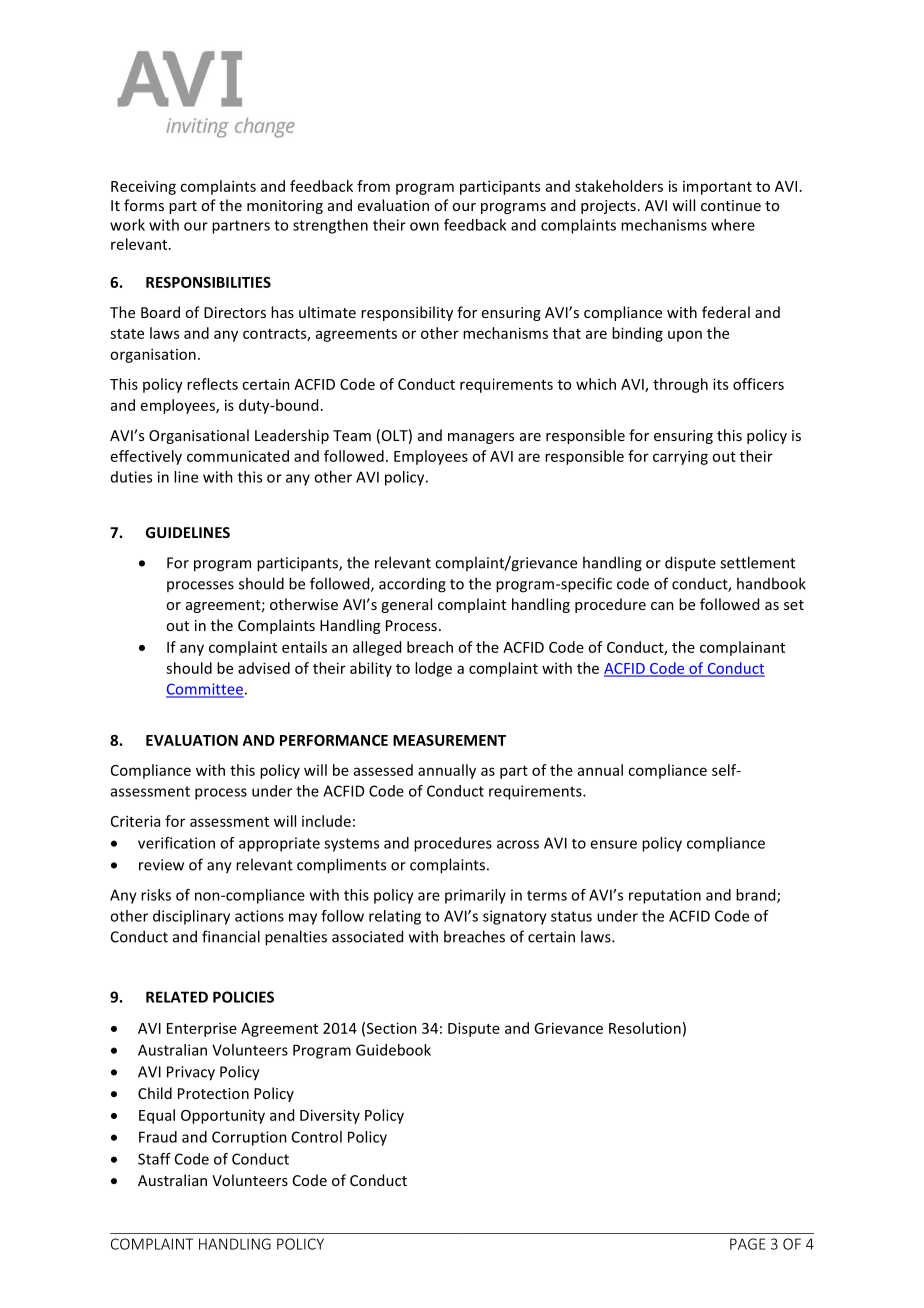 Image resolution: width=924 pixels, height=1308 pixels. What do you see at coordinates (731, 205) in the image?
I see `continue` at bounding box center [731, 205].
